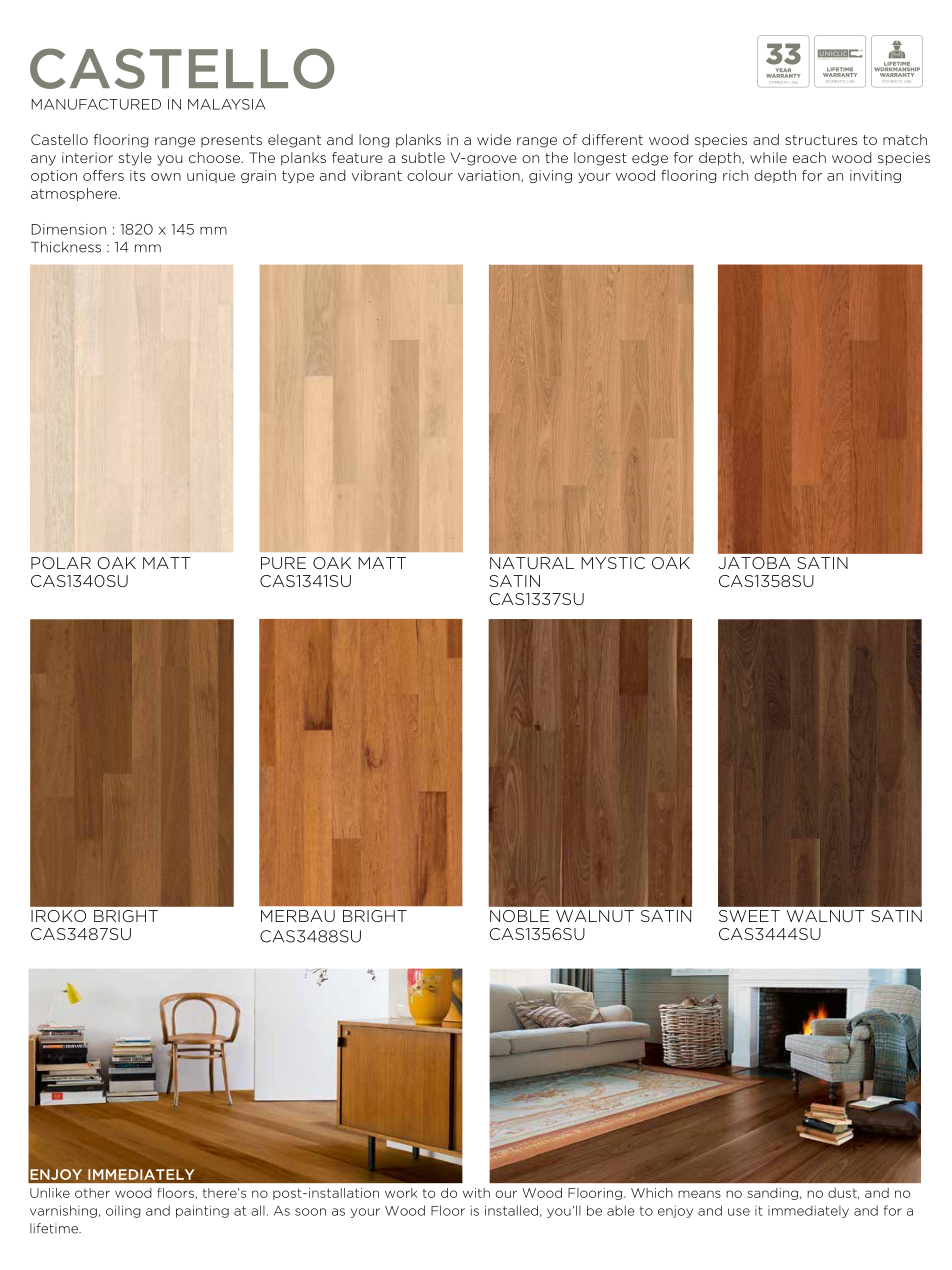  Describe the element at coordinates (532, 563) in the screenshot. I see `NATURAL` at that location.
